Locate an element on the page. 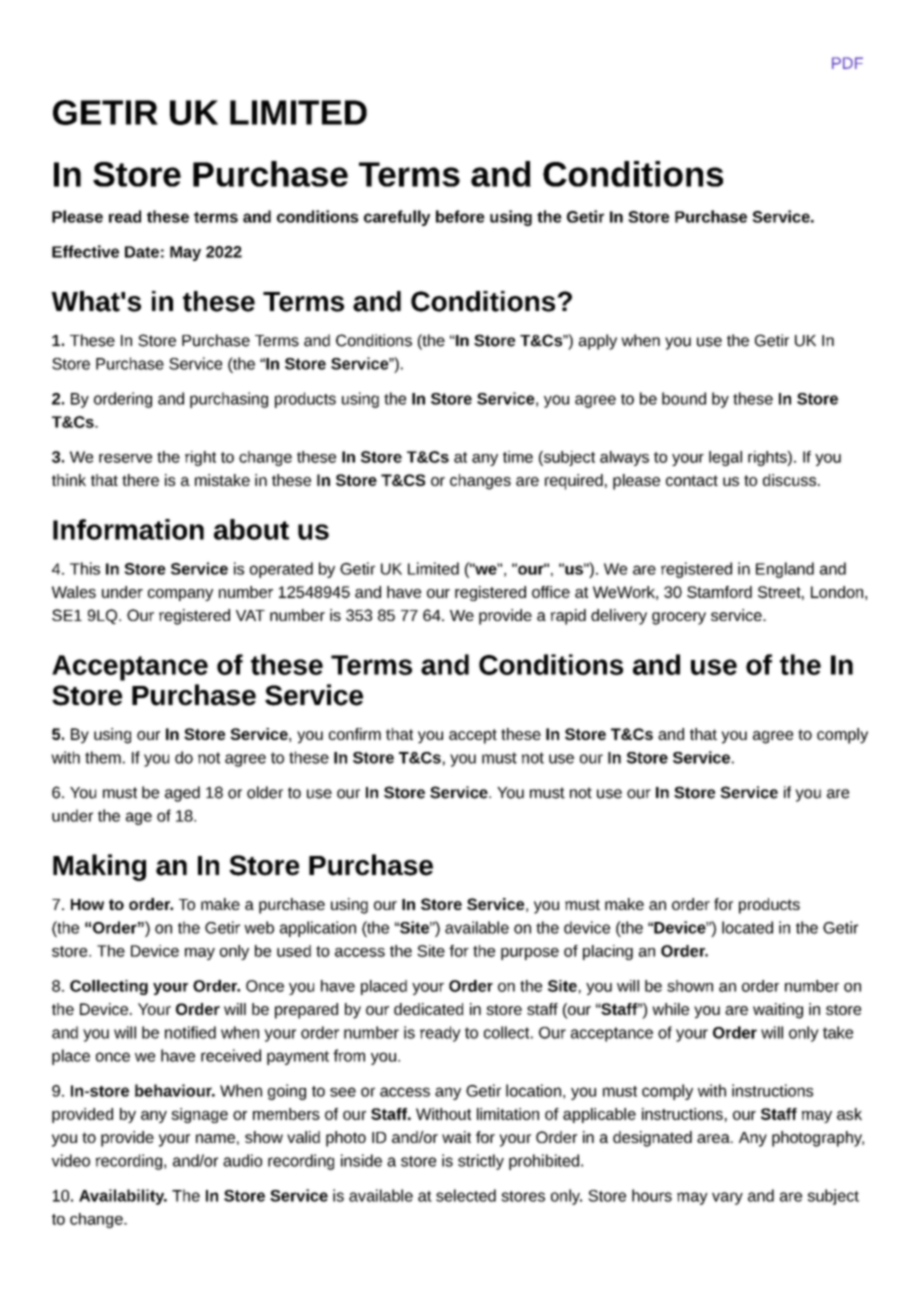  strictly is located at coordinates (481, 1162).
